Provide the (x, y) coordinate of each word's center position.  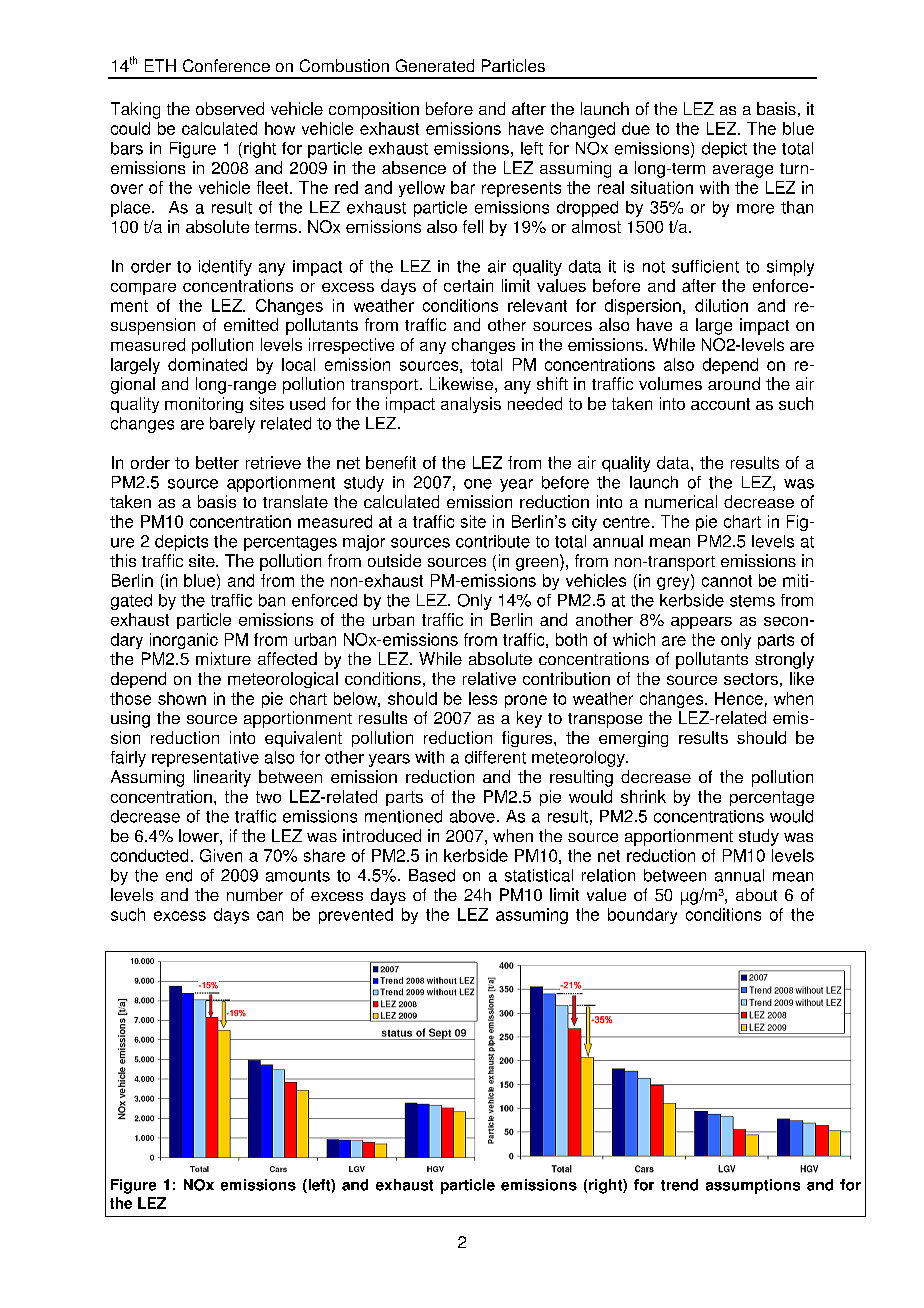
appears (701, 623)
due (636, 128)
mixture (223, 658)
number (255, 894)
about (756, 894)
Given (221, 855)
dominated (207, 364)
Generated (435, 65)
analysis (471, 405)
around (734, 383)
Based (432, 875)
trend (679, 1185)
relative (489, 678)
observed (230, 108)
